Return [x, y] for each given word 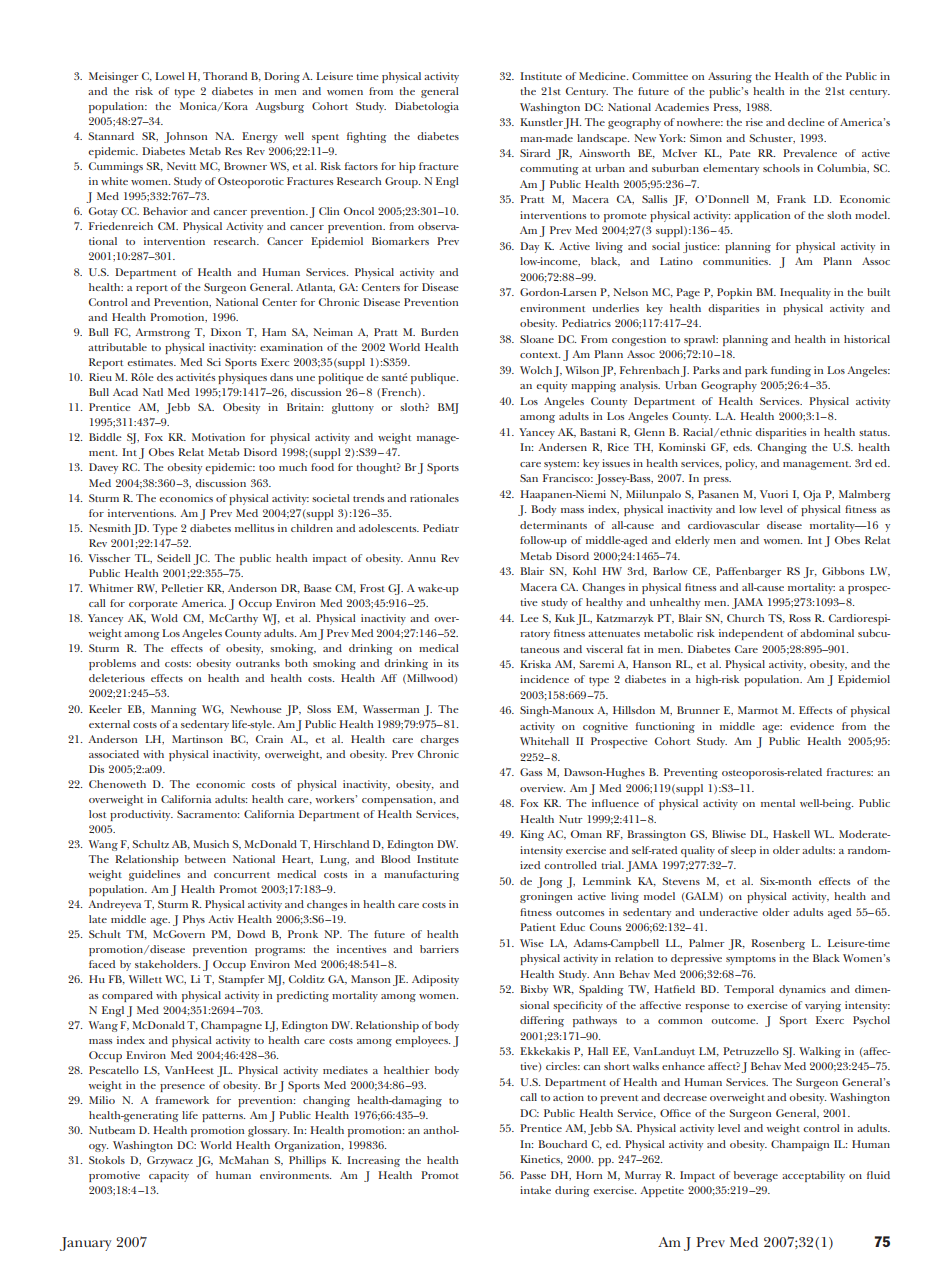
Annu [422, 558]
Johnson [185, 137]
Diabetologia [427, 107]
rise [754, 122]
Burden [439, 332]
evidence [812, 726]
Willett [145, 979]
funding [791, 371]
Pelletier [182, 588]
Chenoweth [117, 784]
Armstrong [162, 333]
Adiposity [435, 980]
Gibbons [843, 571]
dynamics [802, 990]
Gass [531, 772]
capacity [169, 1176]
